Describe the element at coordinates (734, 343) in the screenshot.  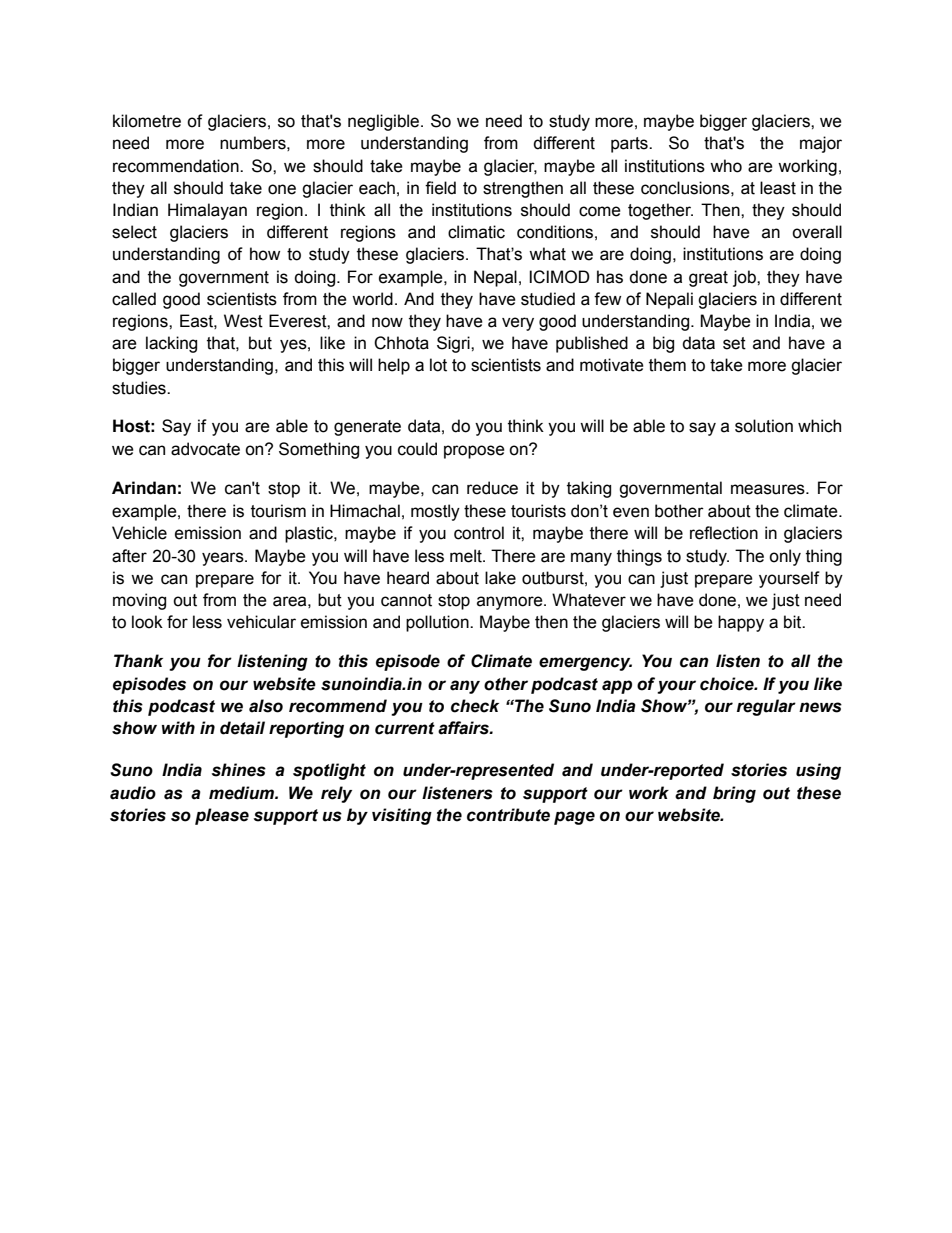
I see `set` at that location.
